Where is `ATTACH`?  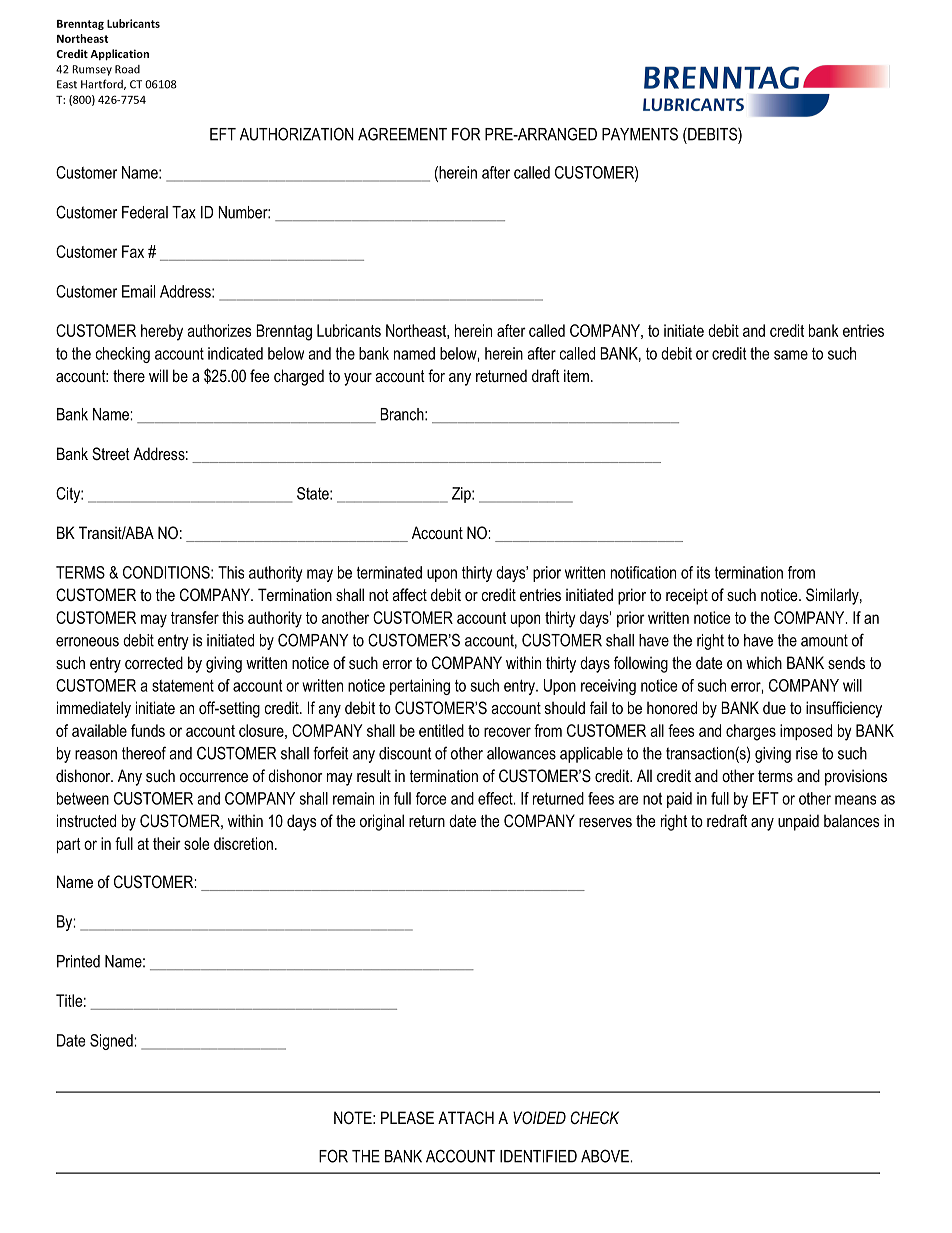 ATTACH is located at coordinates (466, 1117).
